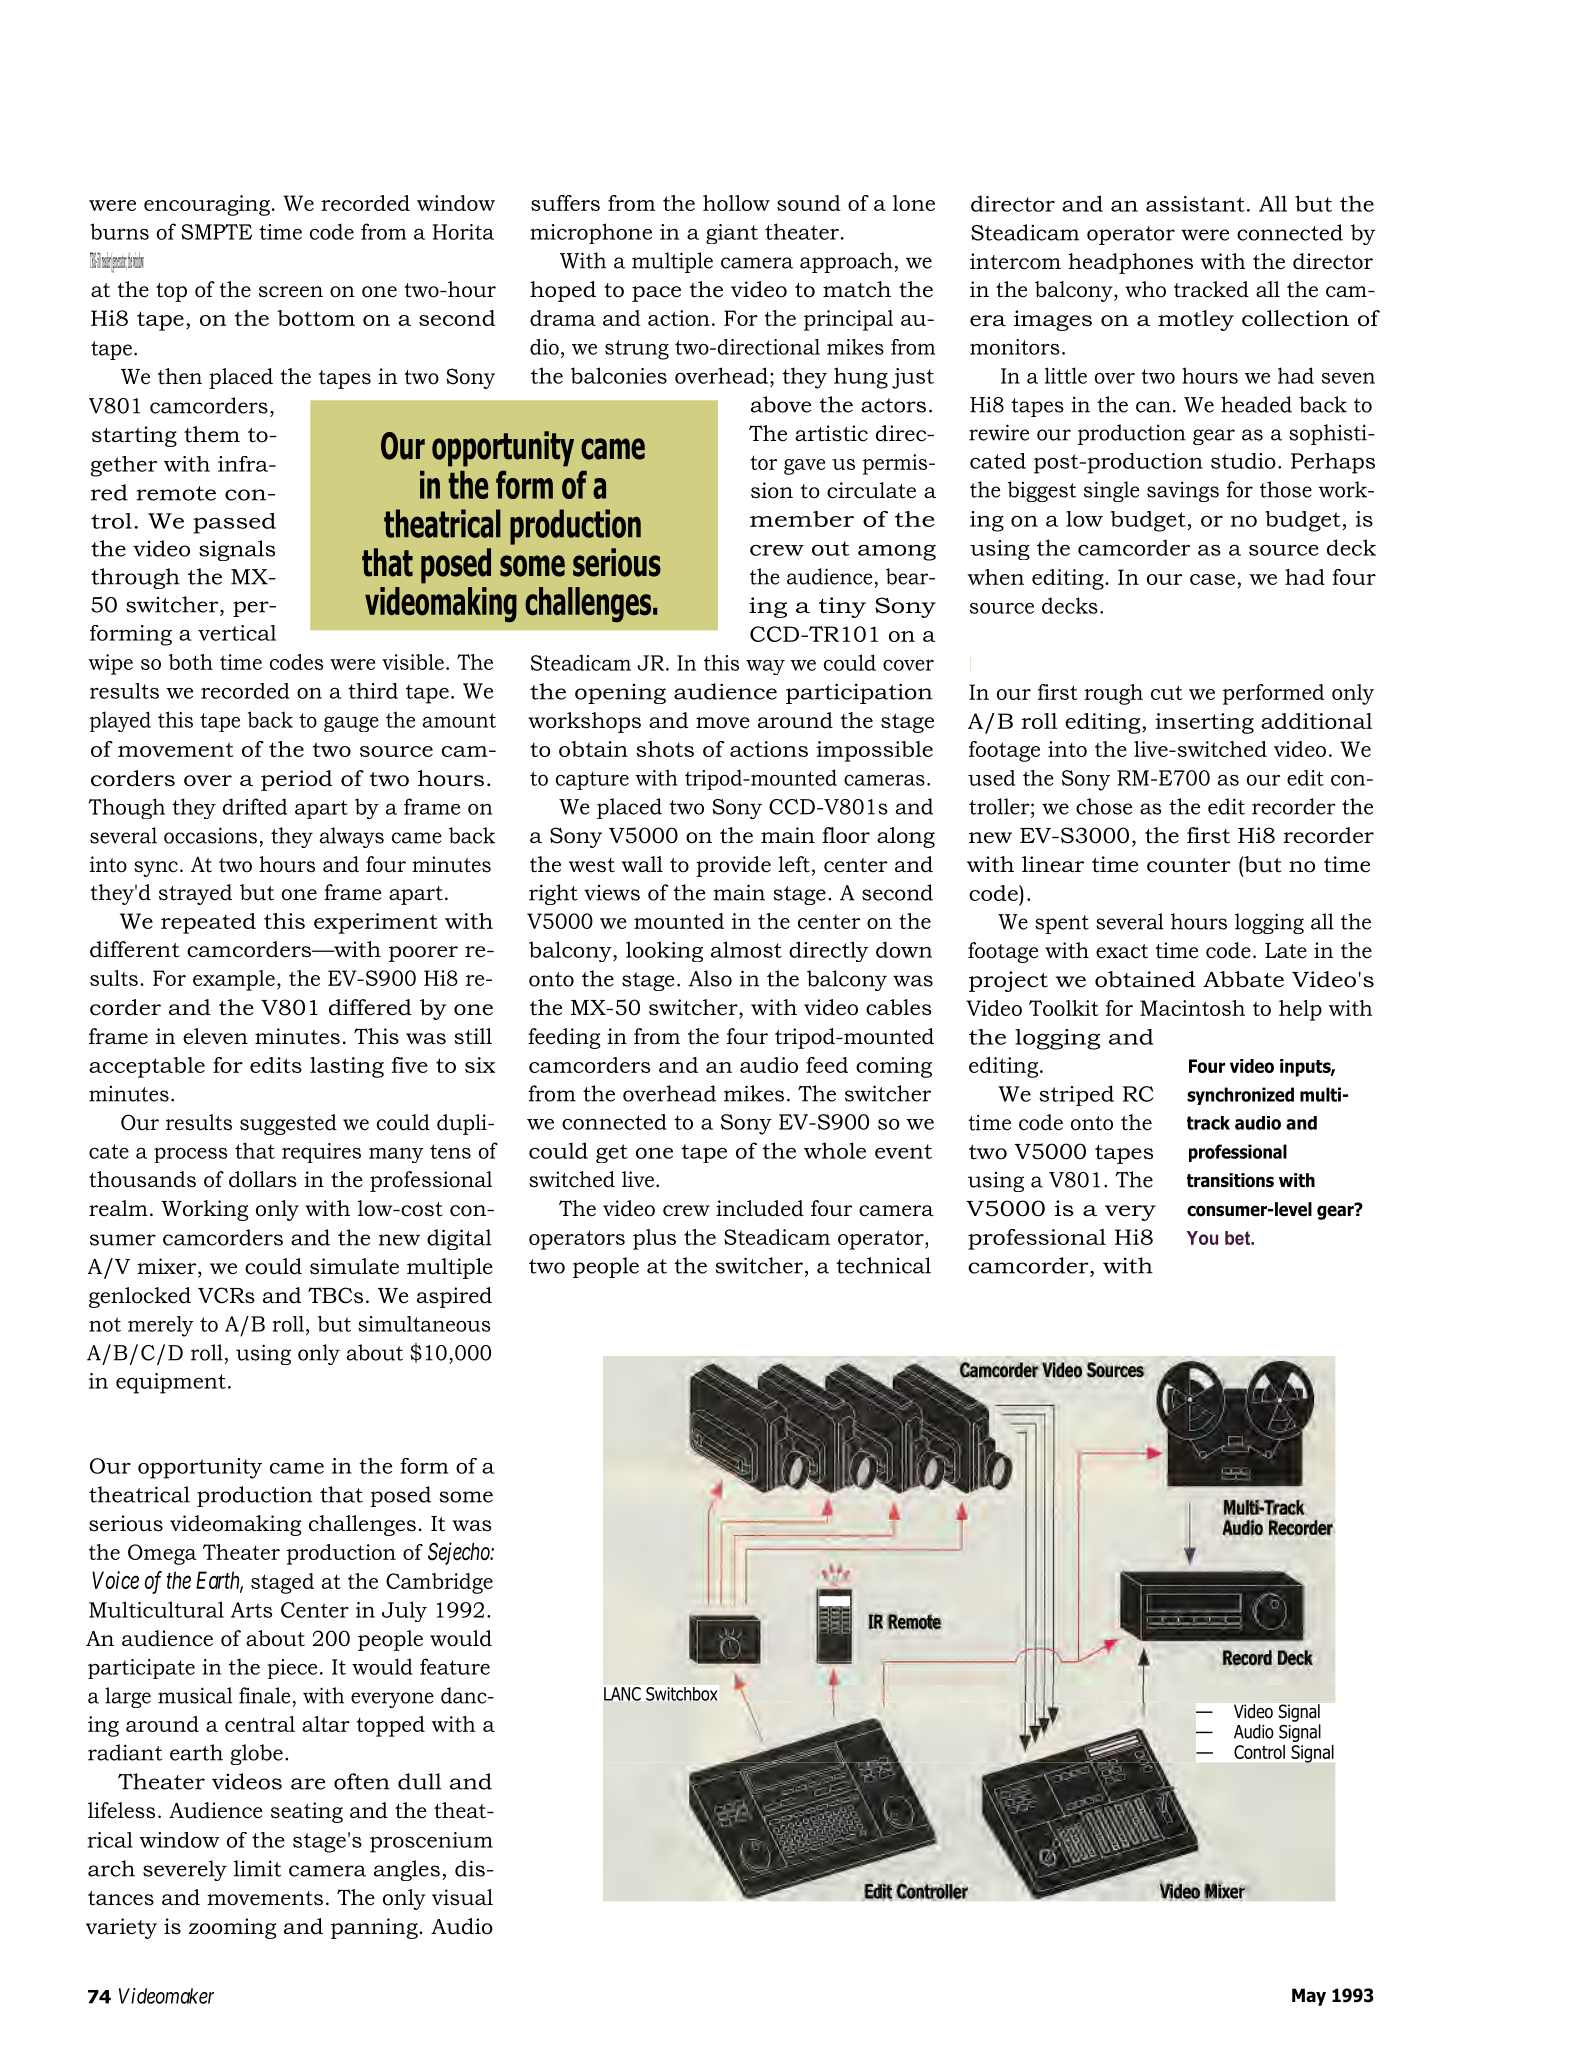  Describe the element at coordinates (1230, 1180) in the screenshot. I see `transitions` at that location.
